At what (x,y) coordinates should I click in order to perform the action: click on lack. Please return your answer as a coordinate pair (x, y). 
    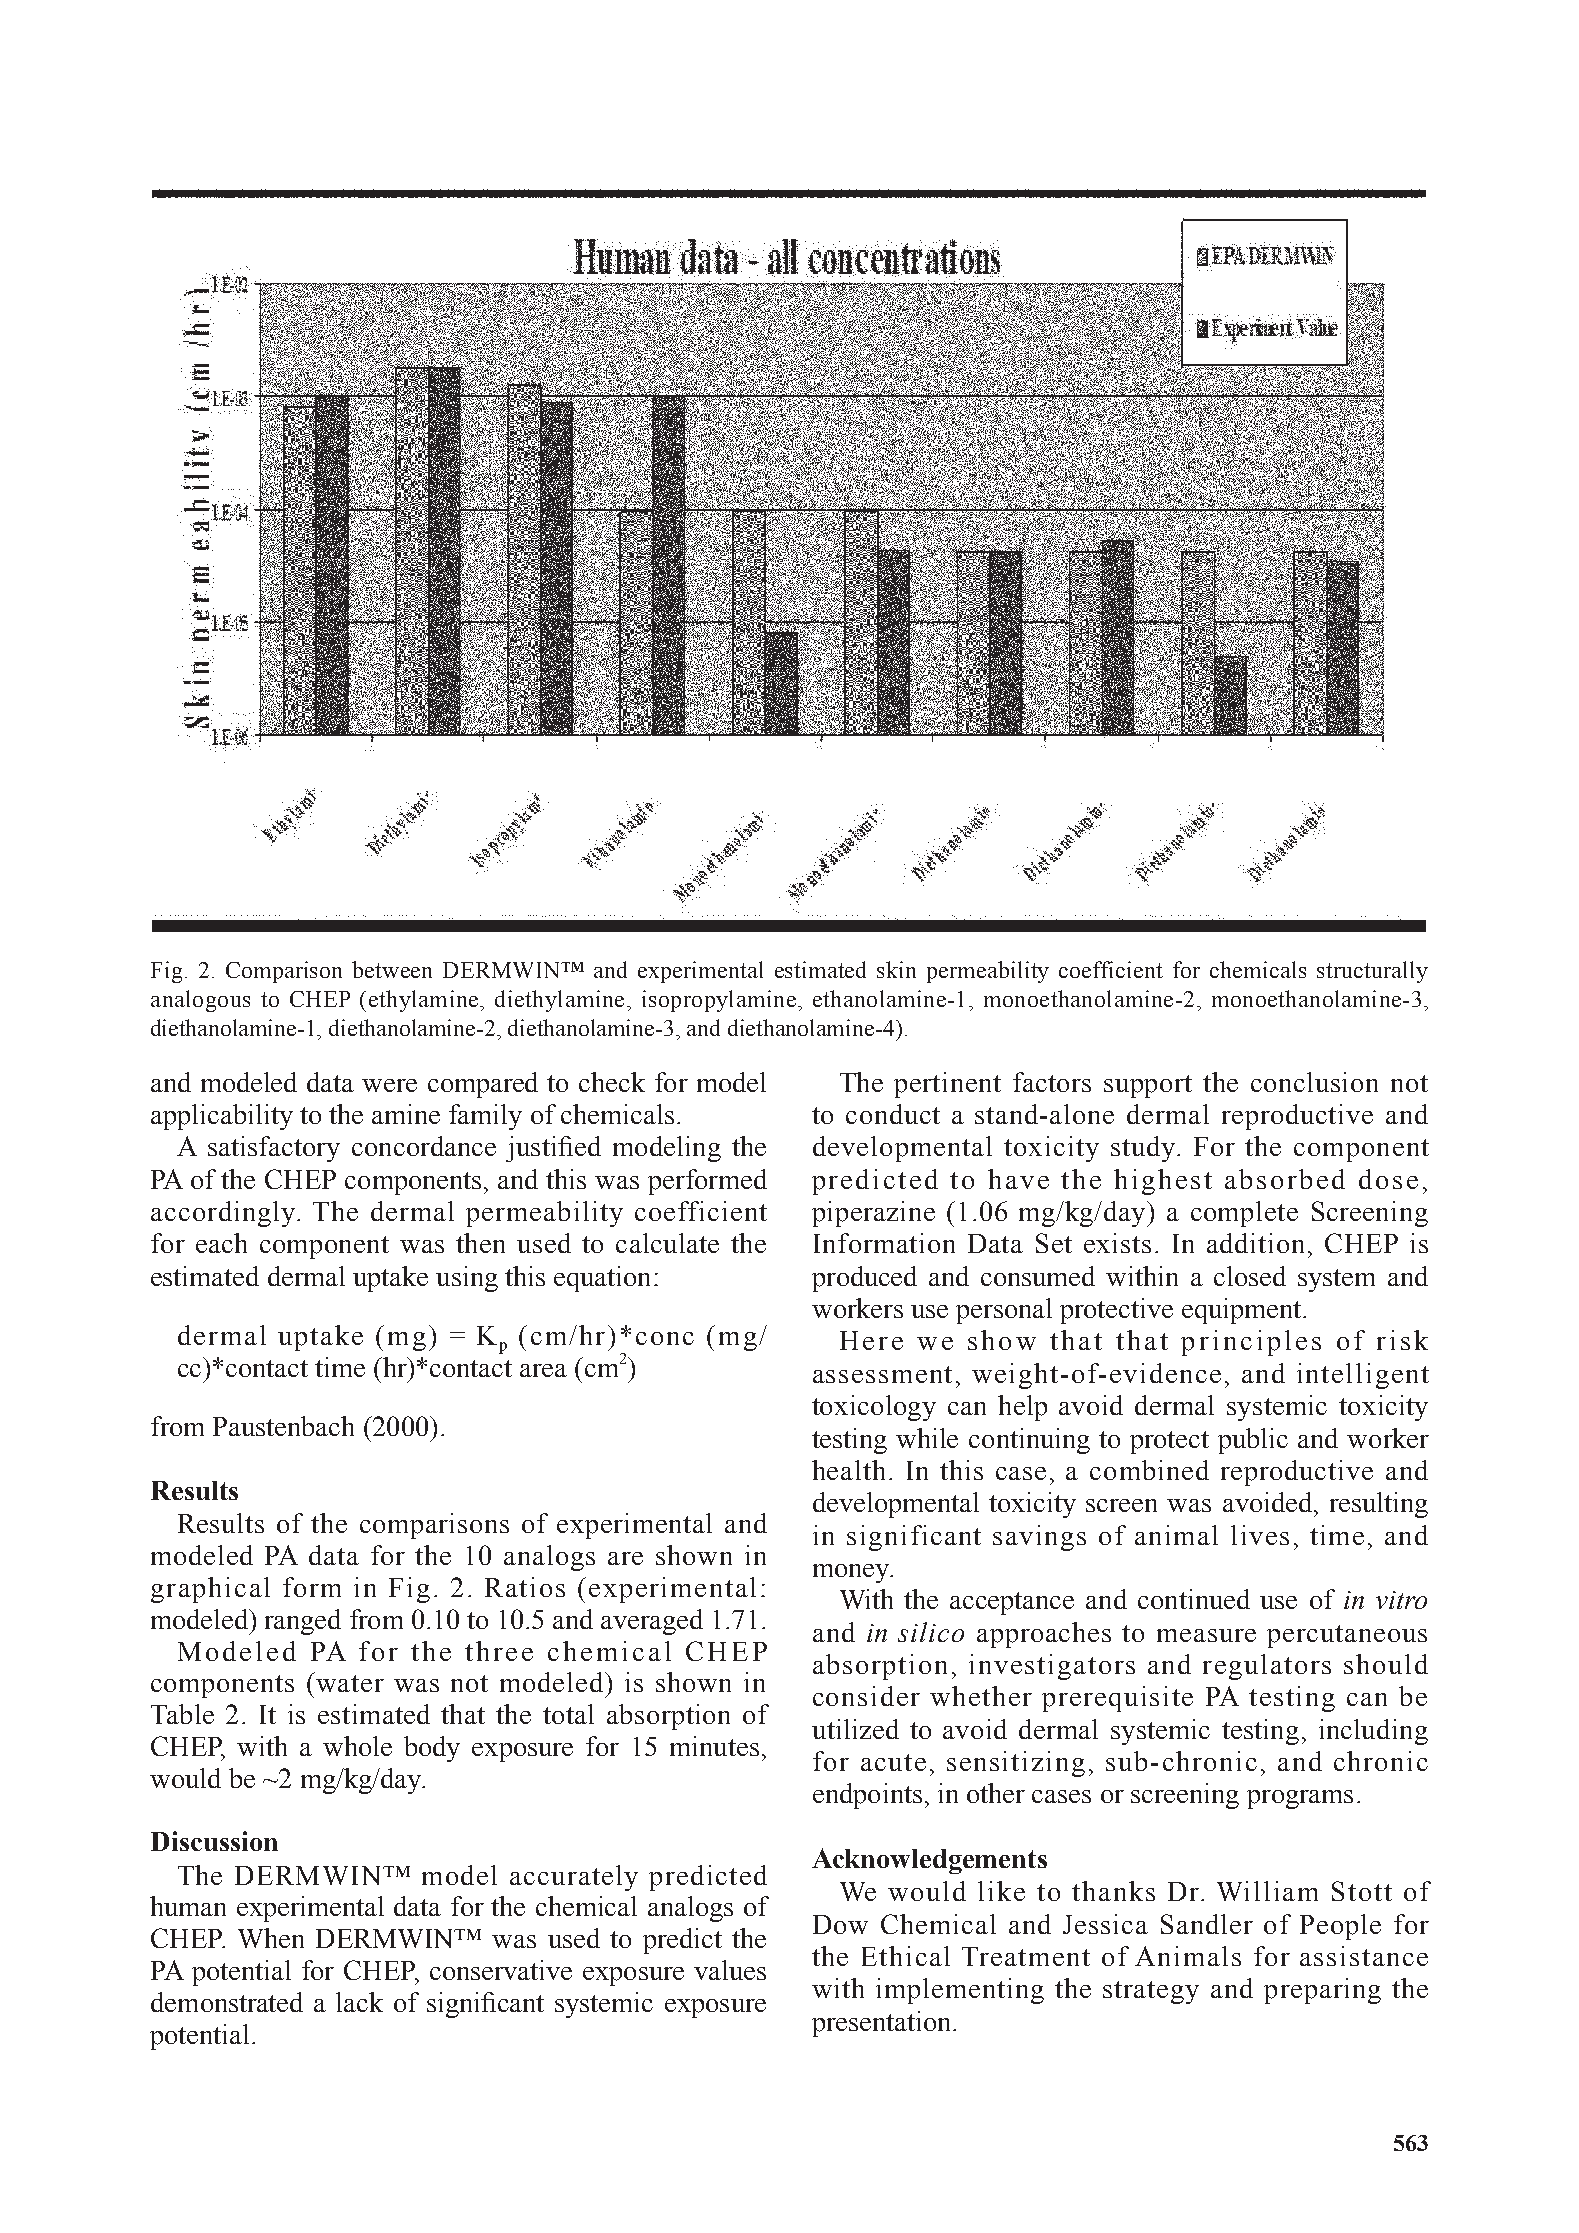
    Looking at the image, I should click on (359, 2002).
